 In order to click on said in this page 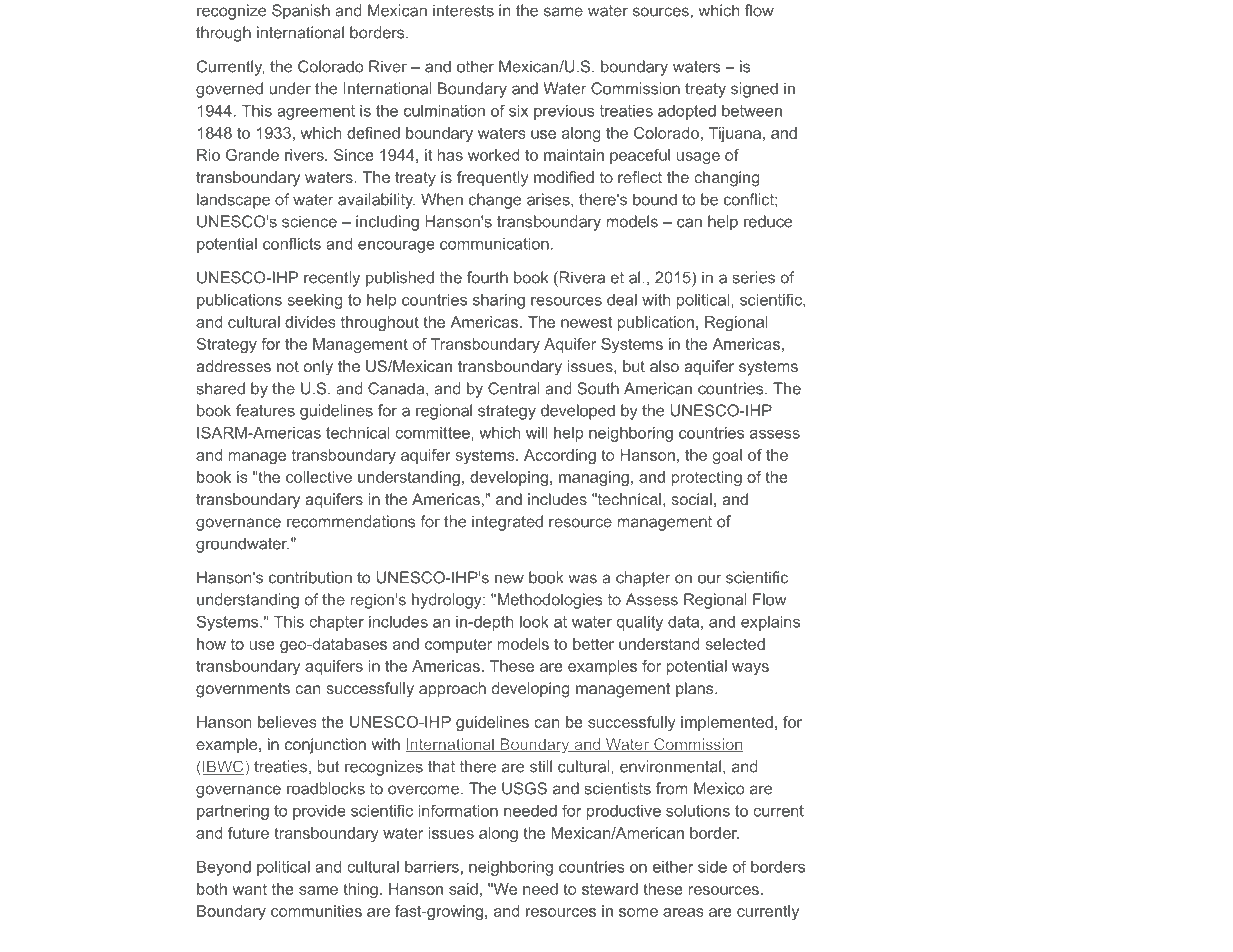, I will do `click(463, 889)`.
